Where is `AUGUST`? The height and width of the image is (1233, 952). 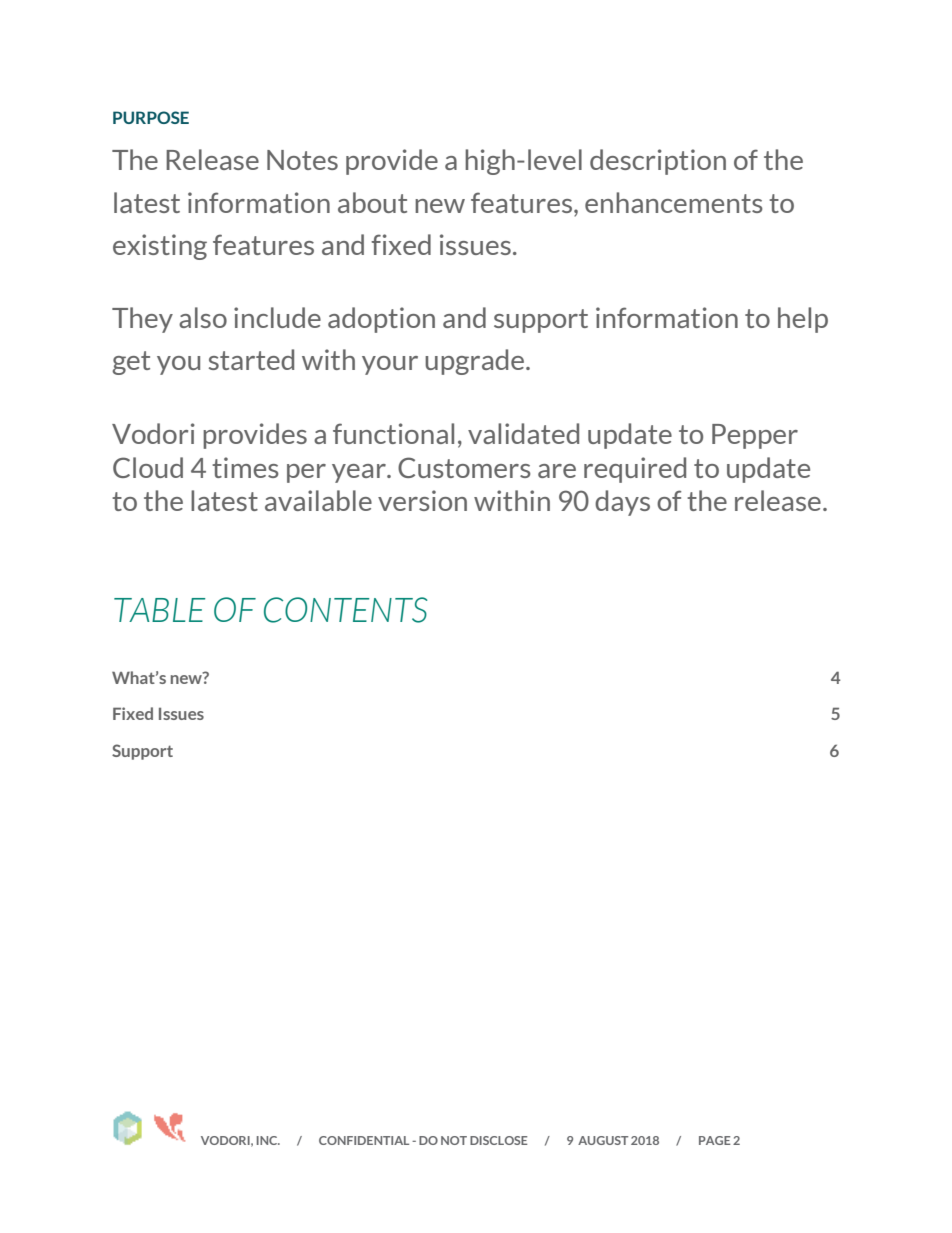
AUGUST is located at coordinates (603, 1140).
